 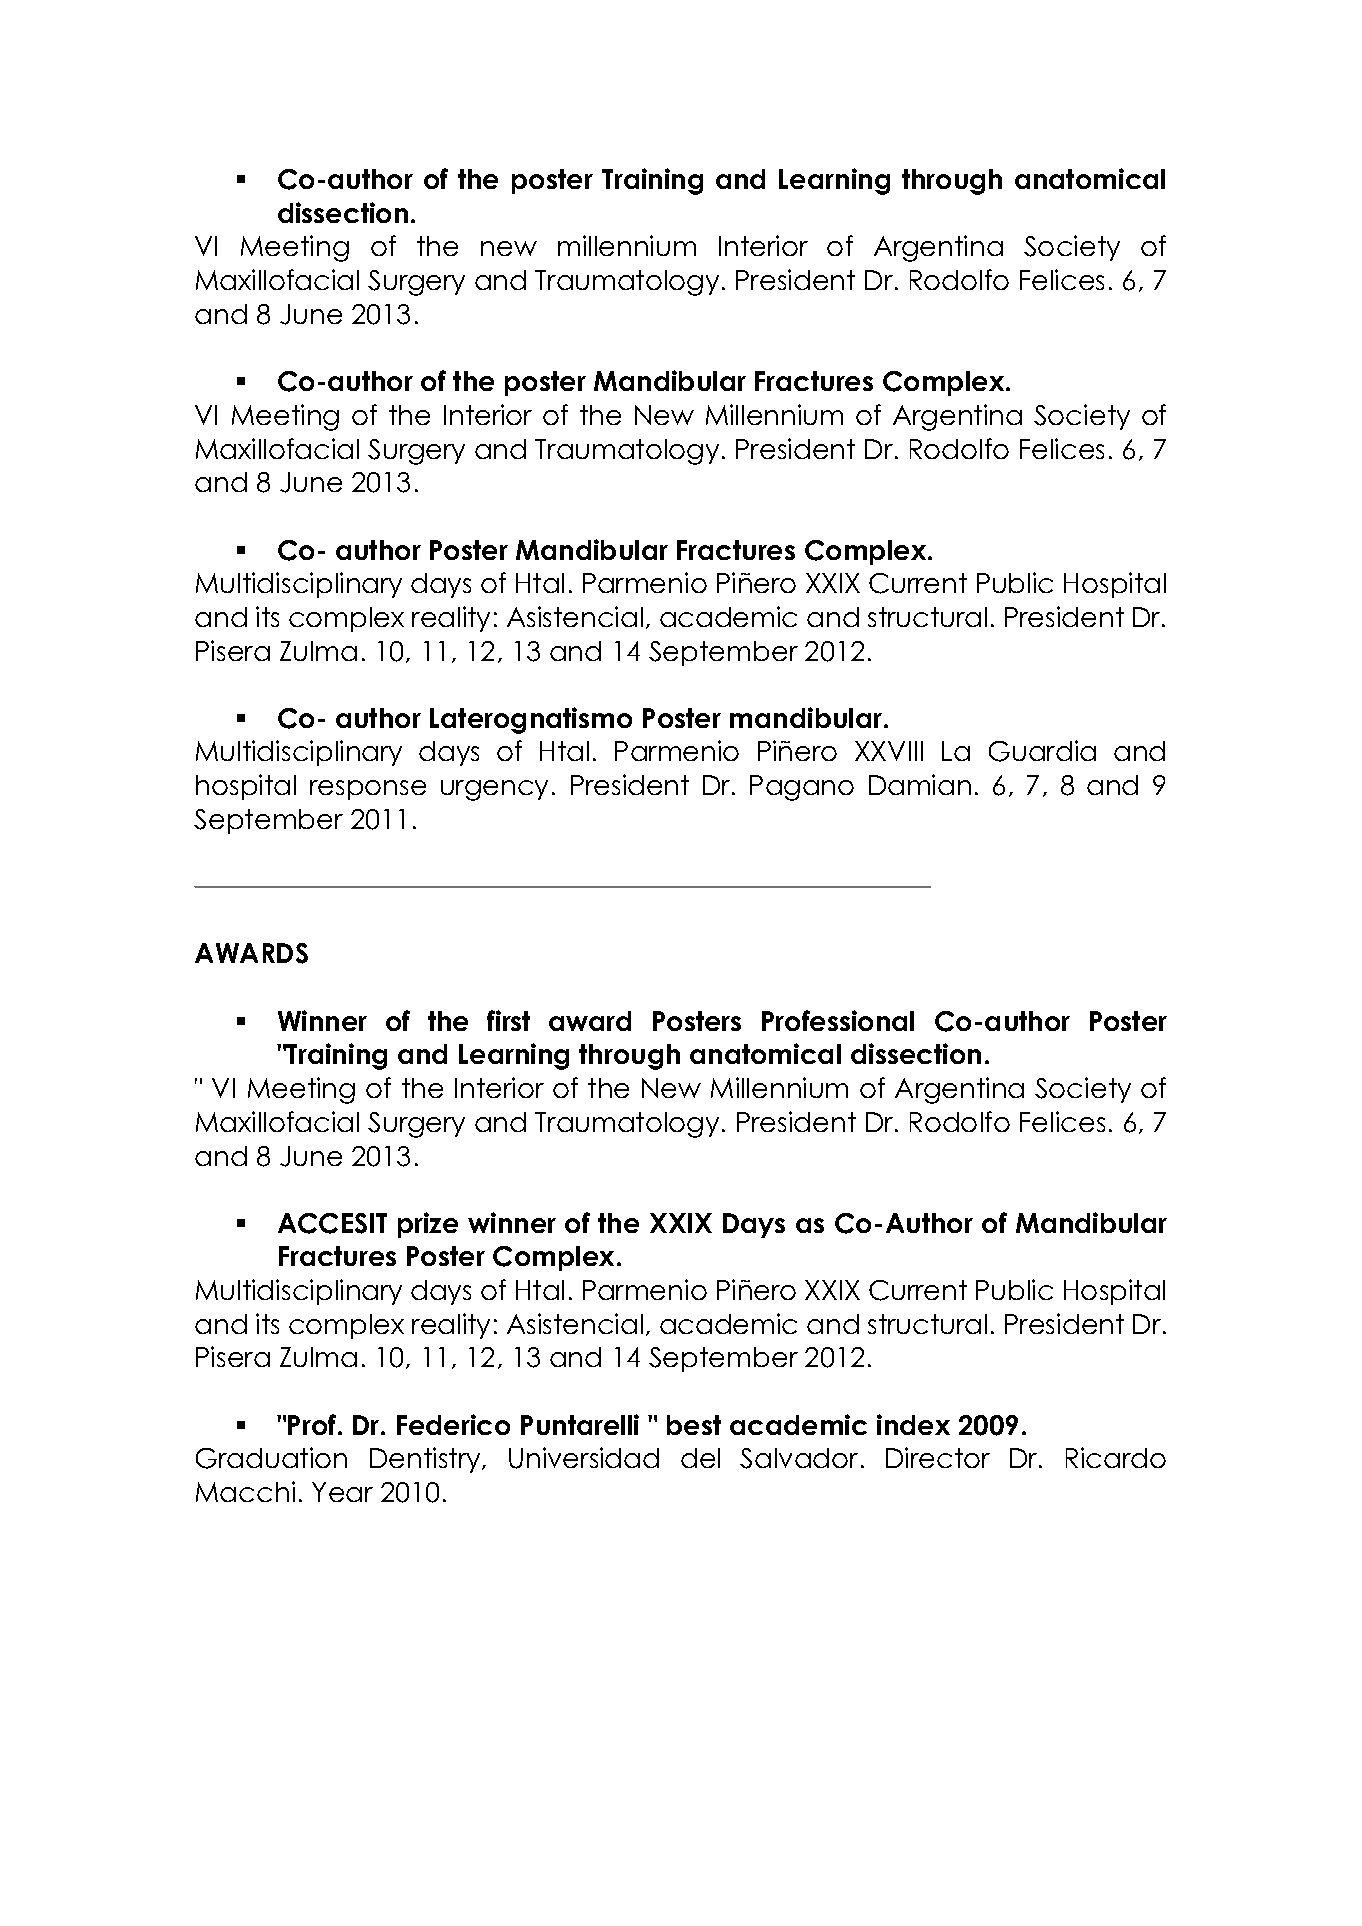 What do you see at coordinates (694, 1425) in the page?
I see `best` at bounding box center [694, 1425].
